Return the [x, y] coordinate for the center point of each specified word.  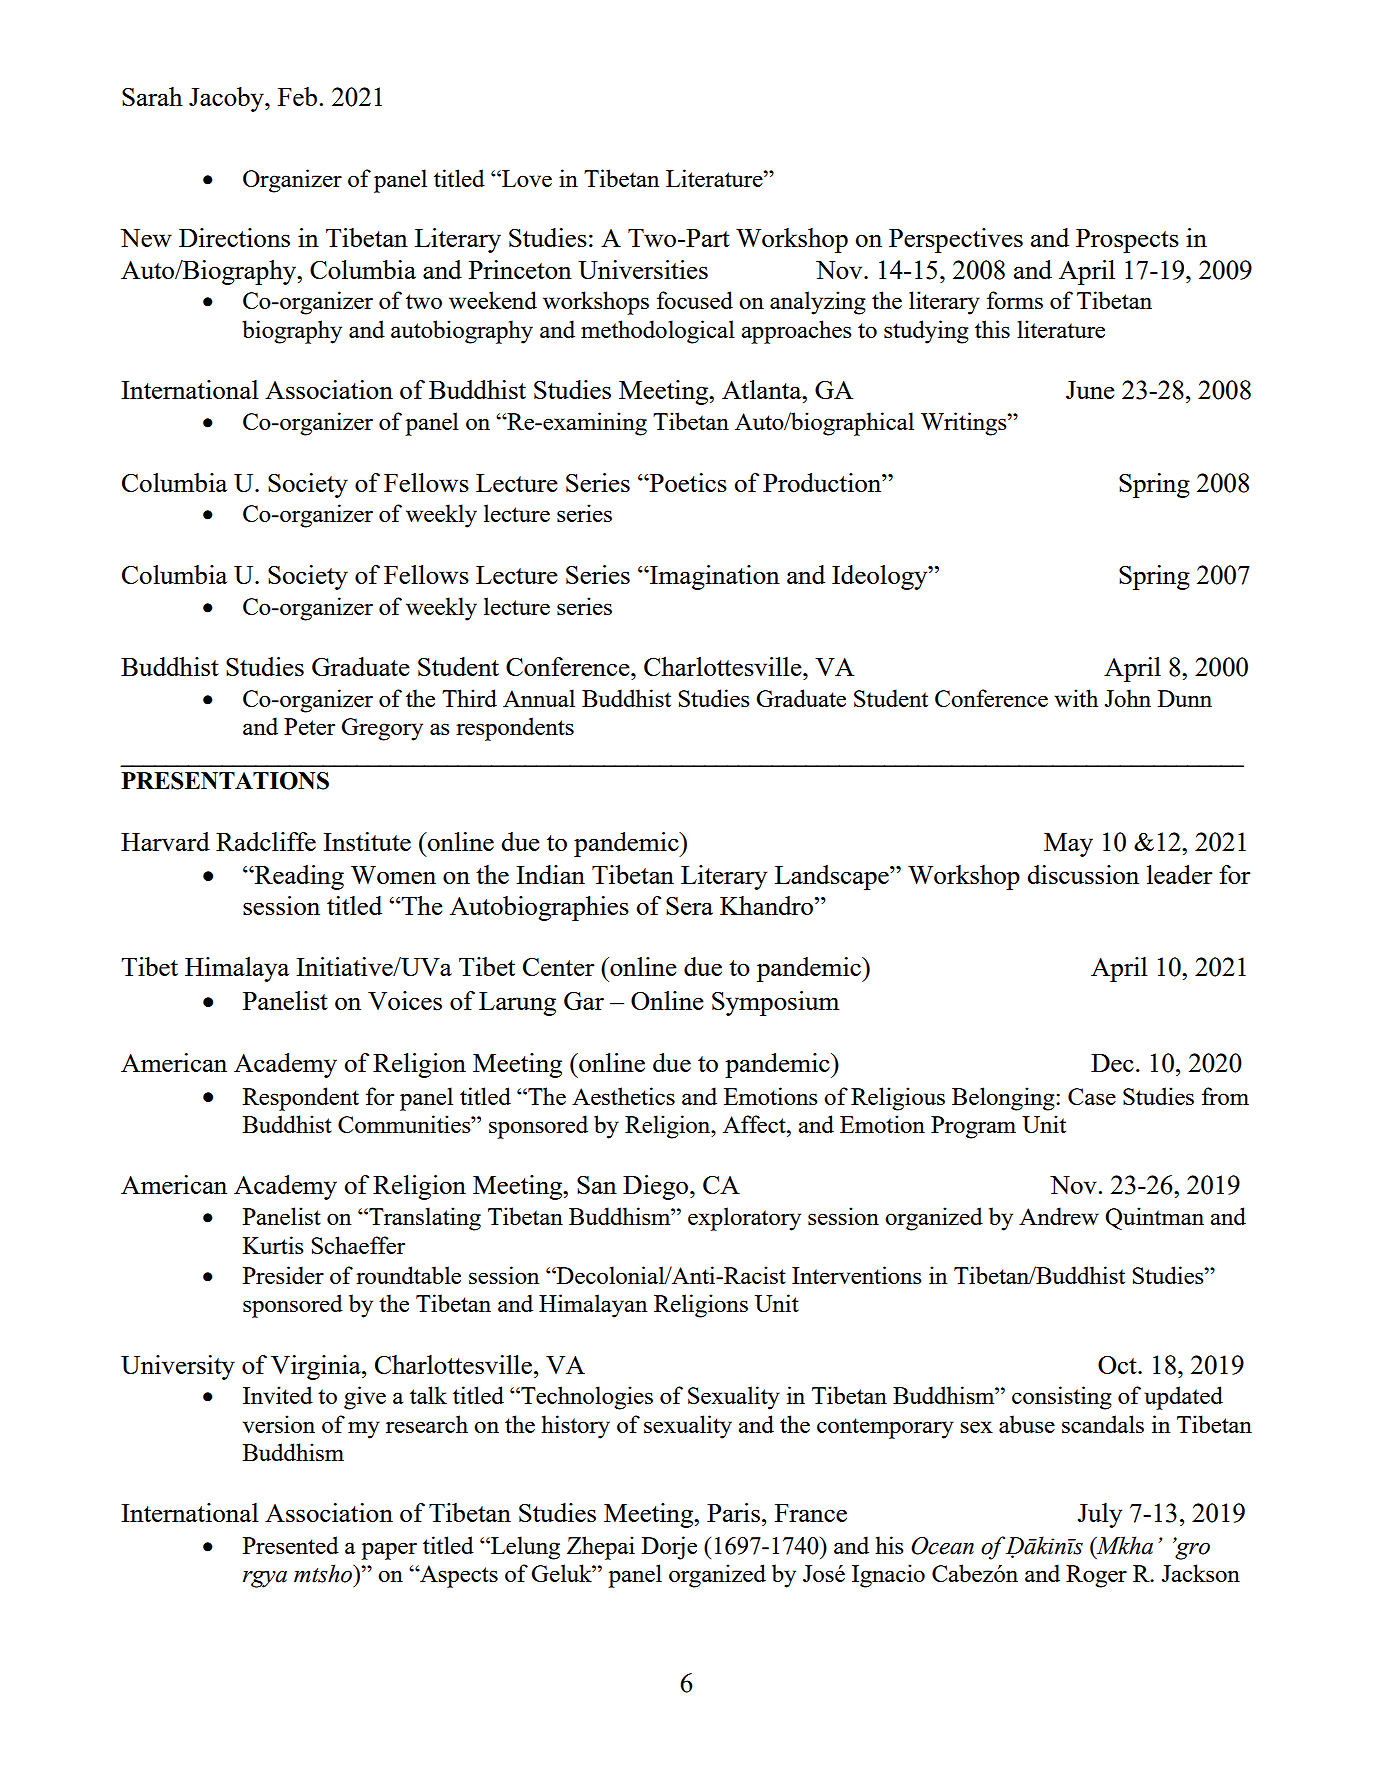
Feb [297, 96]
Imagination [714, 577]
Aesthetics [623, 1096]
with [1076, 698]
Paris [733, 1512]
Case [1092, 1096]
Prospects [1127, 241]
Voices [405, 1000]
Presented [291, 1545]
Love [526, 178]
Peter [309, 726]
